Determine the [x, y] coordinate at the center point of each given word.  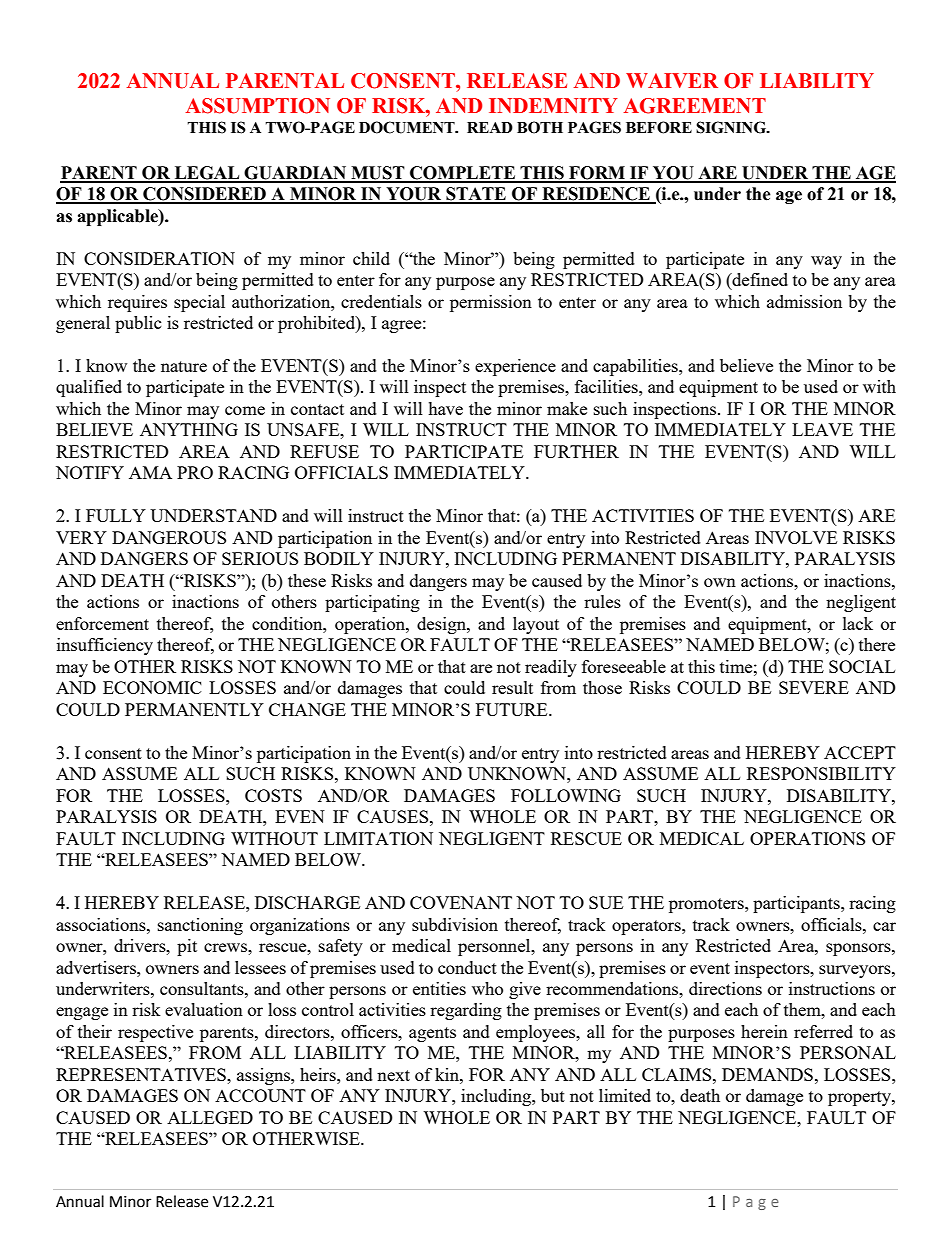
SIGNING [732, 127]
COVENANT [461, 902]
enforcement [102, 623]
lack [858, 623]
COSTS [273, 795]
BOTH [540, 127]
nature [184, 366]
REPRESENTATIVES [142, 1074]
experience [515, 367]
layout [536, 625]
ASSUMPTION [258, 106]
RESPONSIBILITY [821, 773]
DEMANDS [767, 1074]
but [553, 1095]
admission [804, 301]
